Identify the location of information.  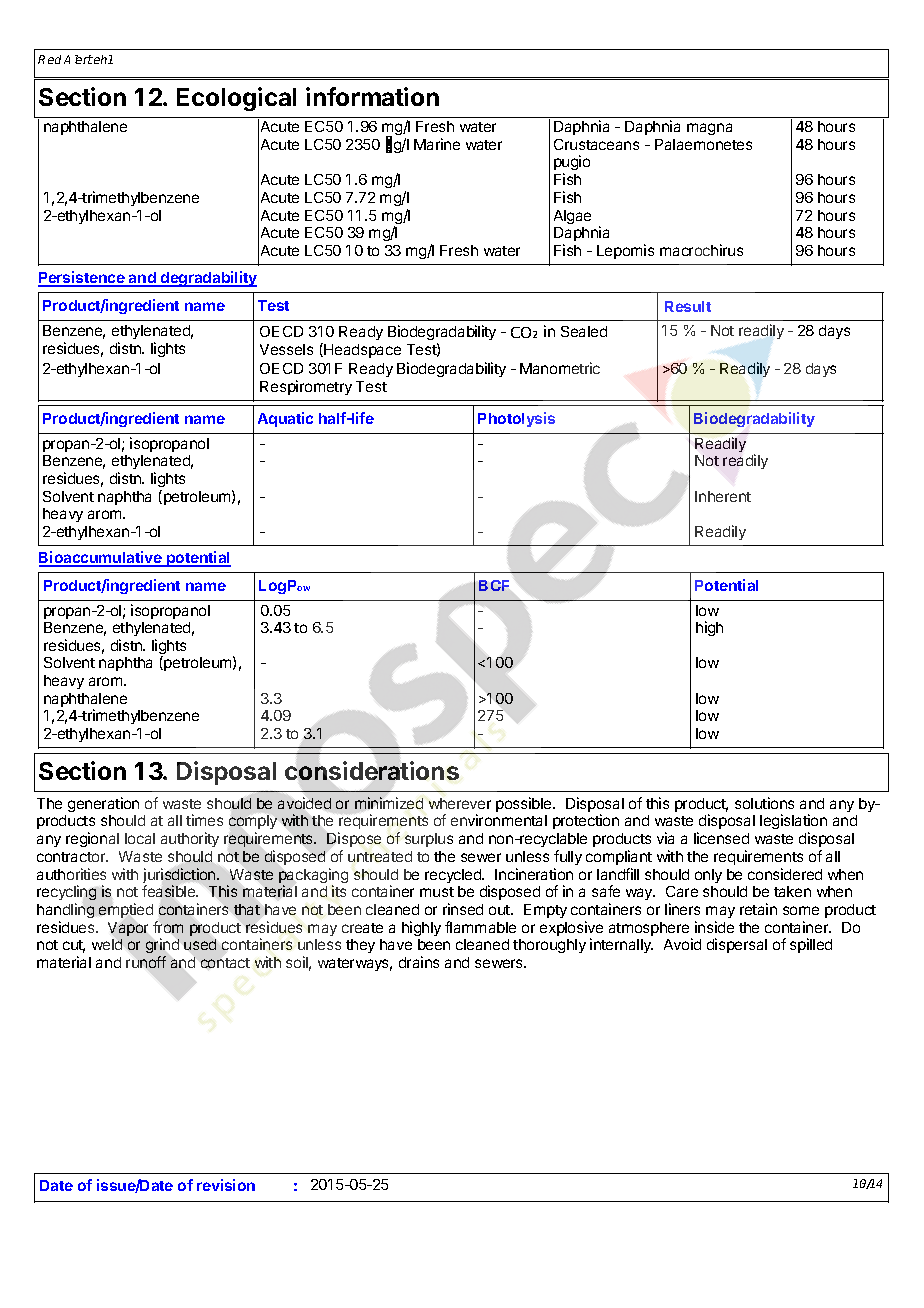
(372, 96).
